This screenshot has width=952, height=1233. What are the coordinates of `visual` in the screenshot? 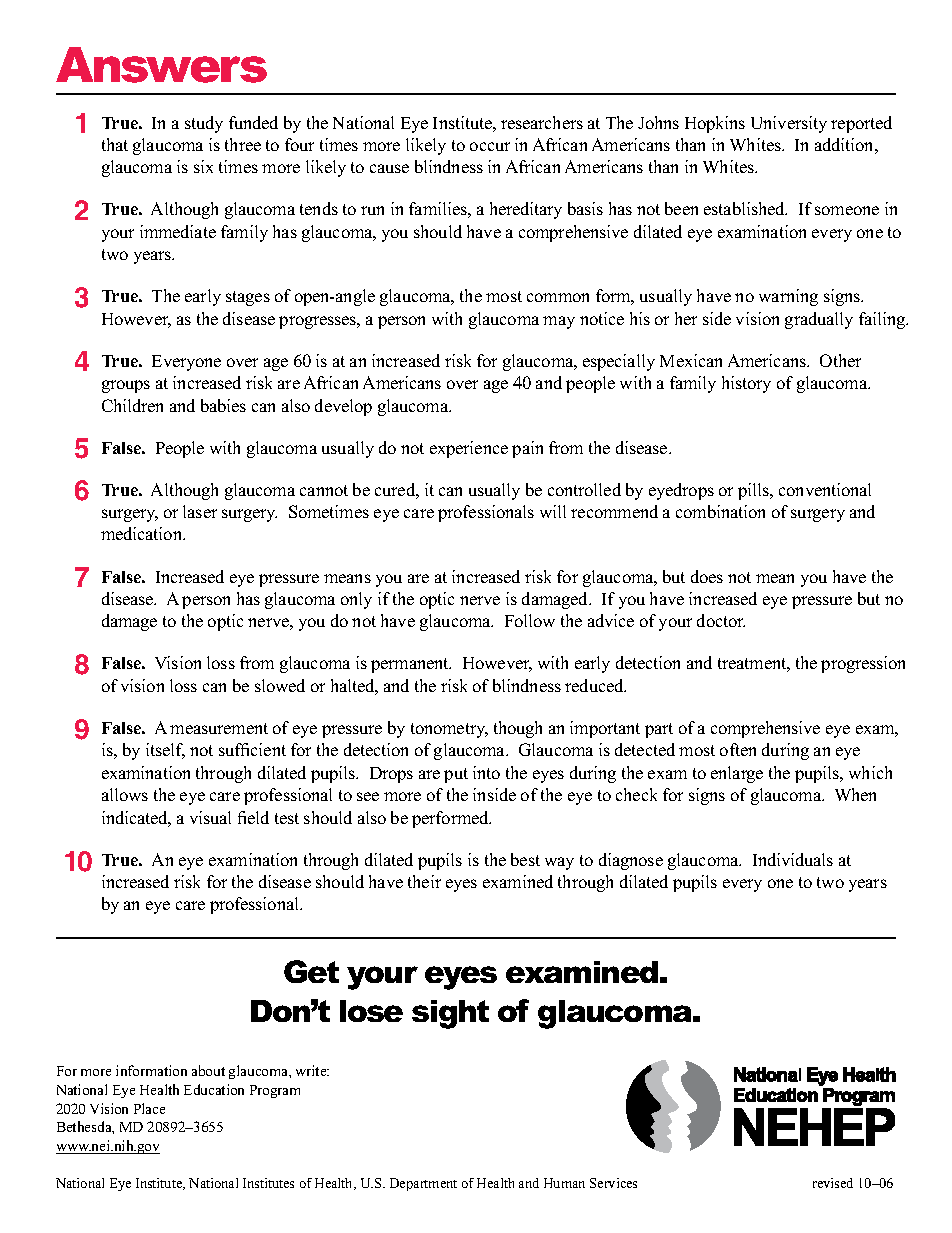 It's located at (210, 817).
